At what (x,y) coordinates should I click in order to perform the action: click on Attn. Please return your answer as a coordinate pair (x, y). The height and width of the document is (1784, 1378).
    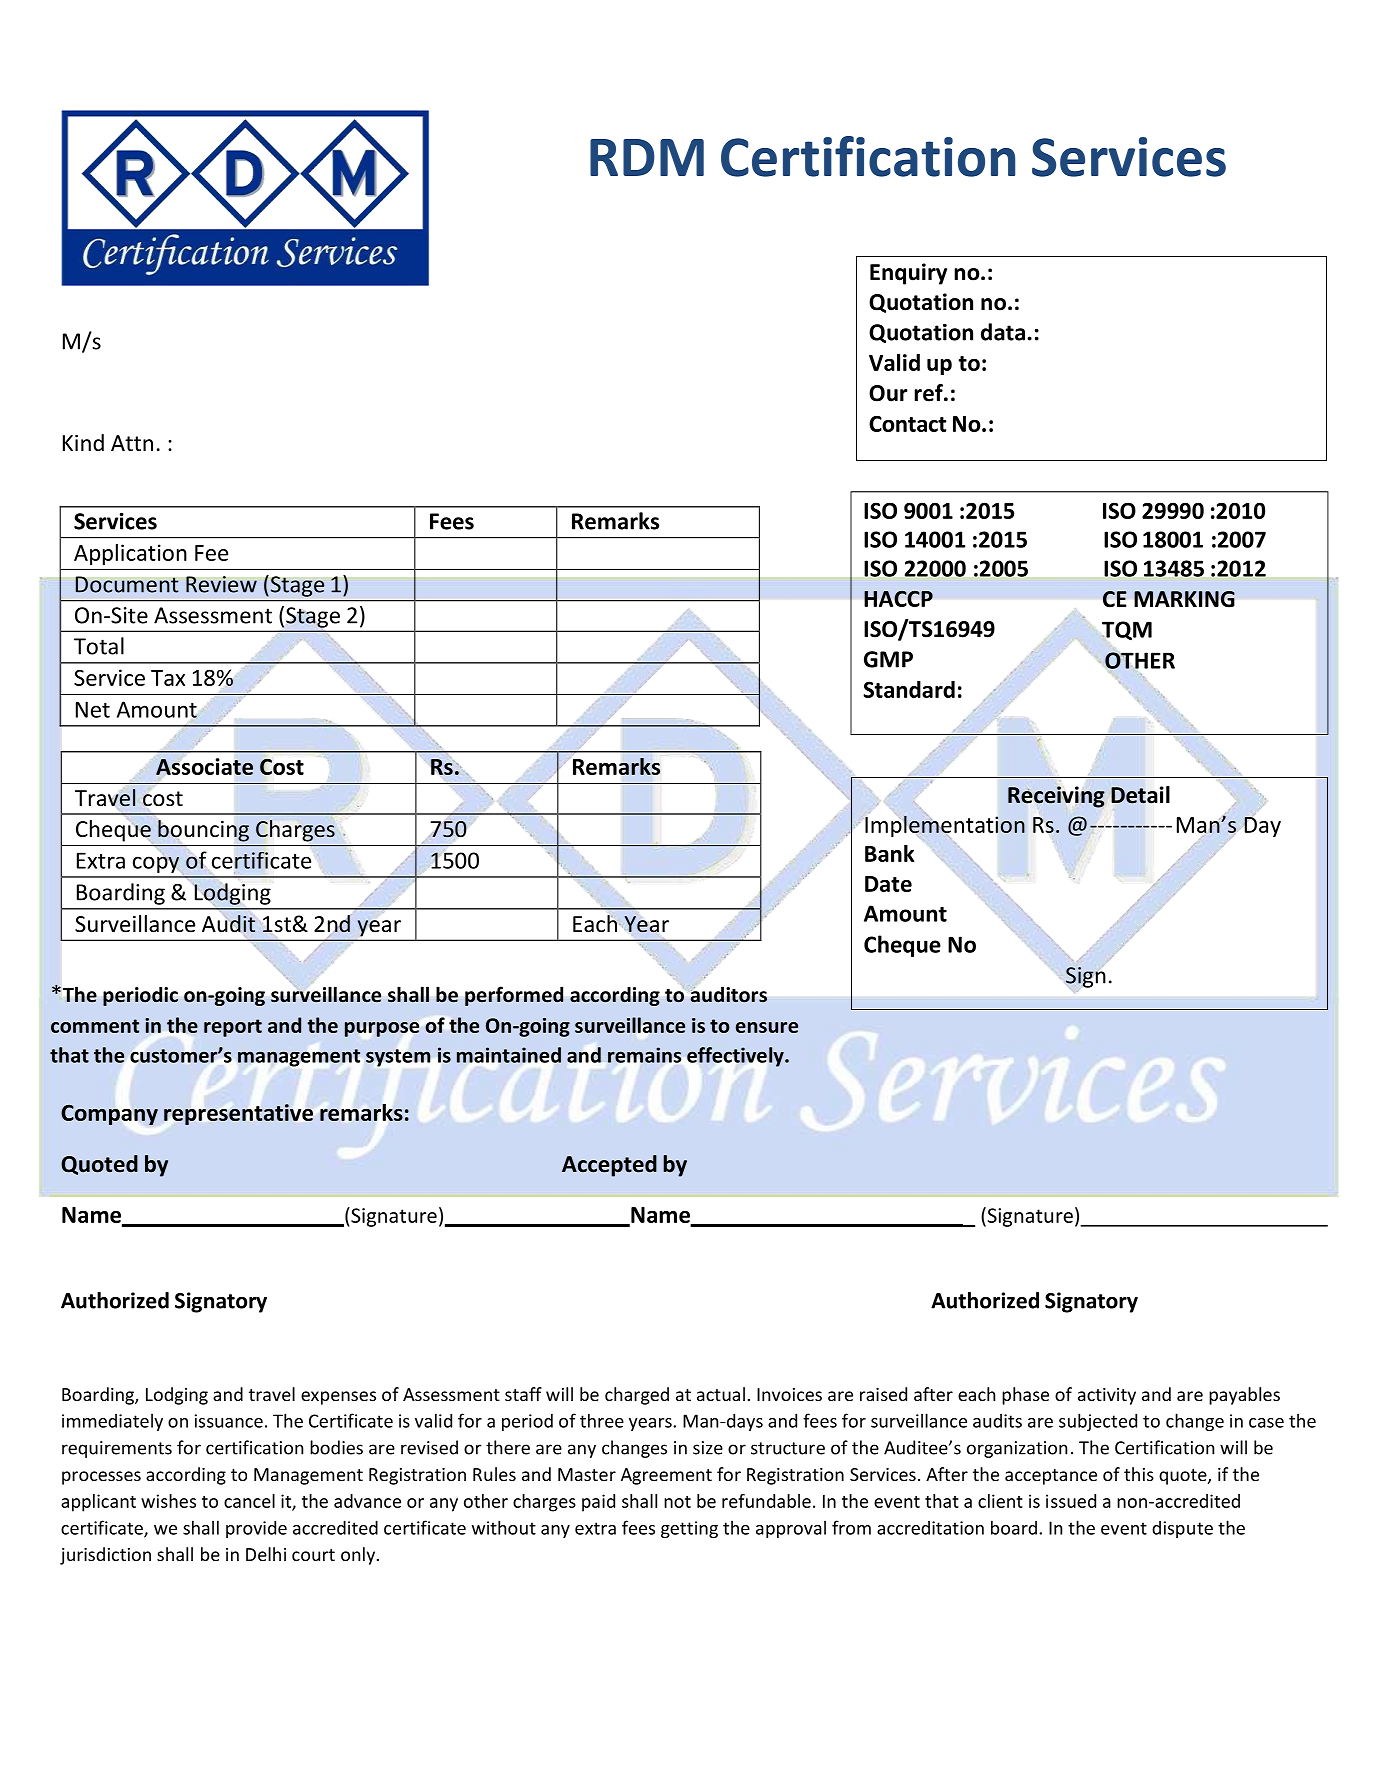
    Looking at the image, I should click on (132, 443).
